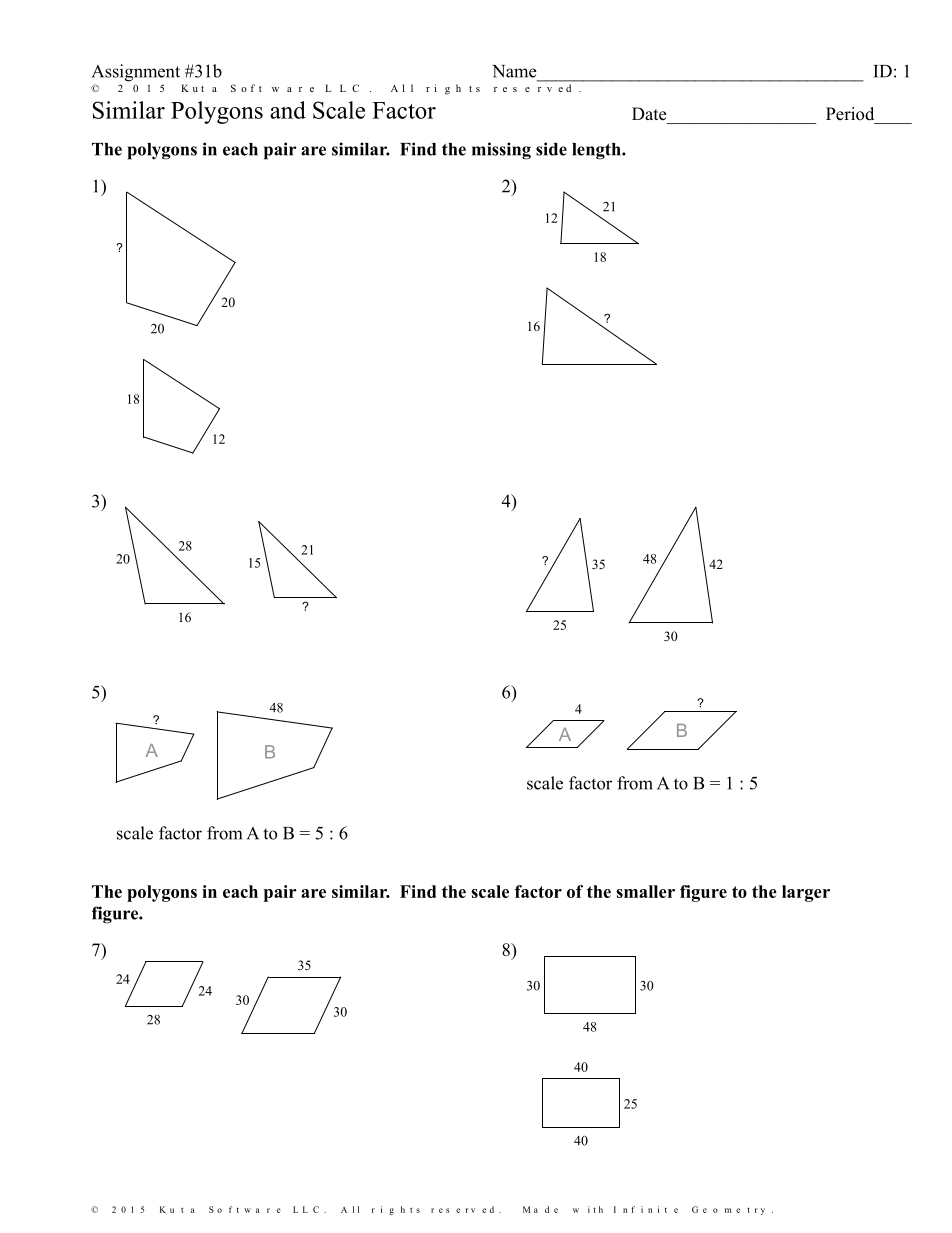  What do you see at coordinates (288, 110) in the page?
I see `and` at bounding box center [288, 110].
